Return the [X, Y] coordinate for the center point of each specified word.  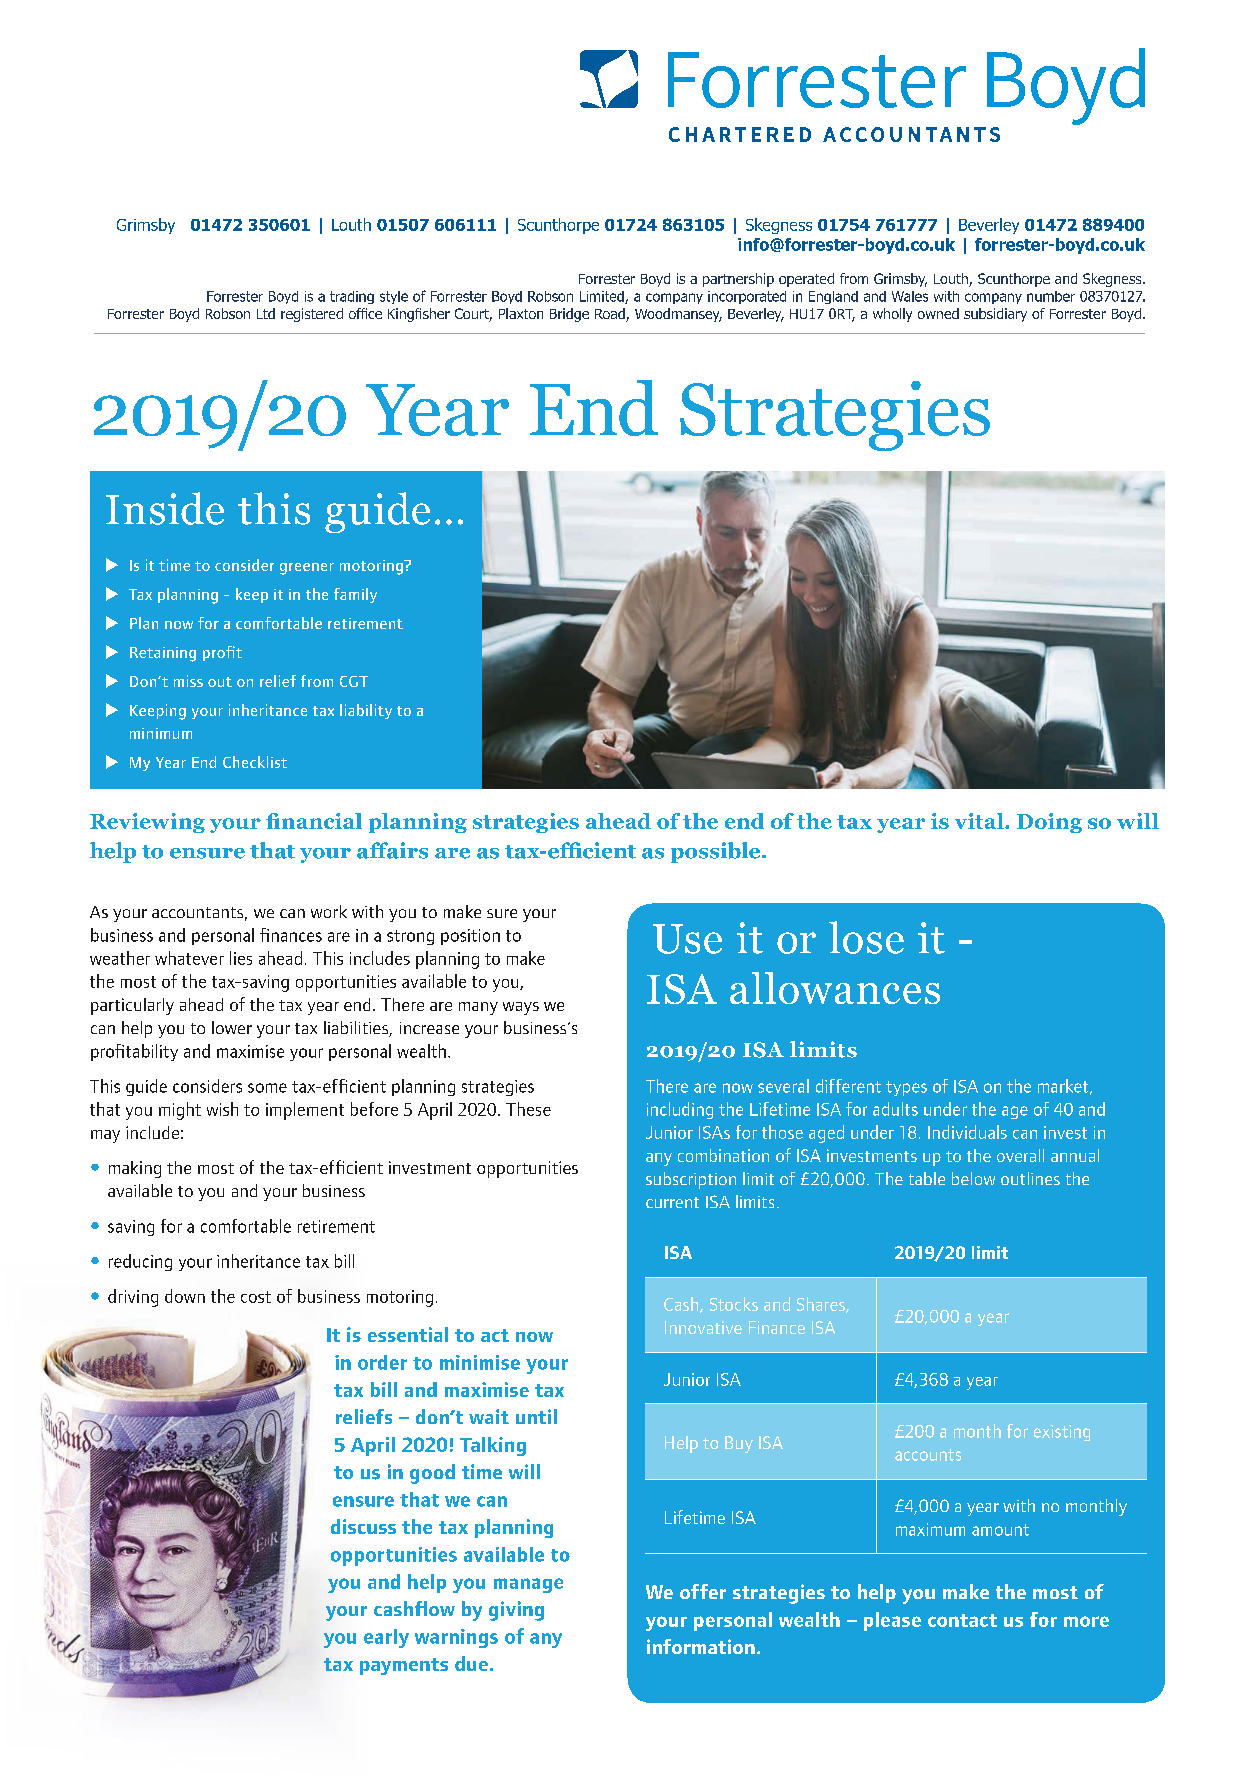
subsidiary [995, 315]
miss [188, 681]
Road [611, 315]
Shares [822, 1305]
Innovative [703, 1327]
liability [366, 711]
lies [241, 958]
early [386, 1638]
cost [256, 1297]
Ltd [266, 313]
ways [521, 1008]
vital [980, 821]
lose [866, 937]
